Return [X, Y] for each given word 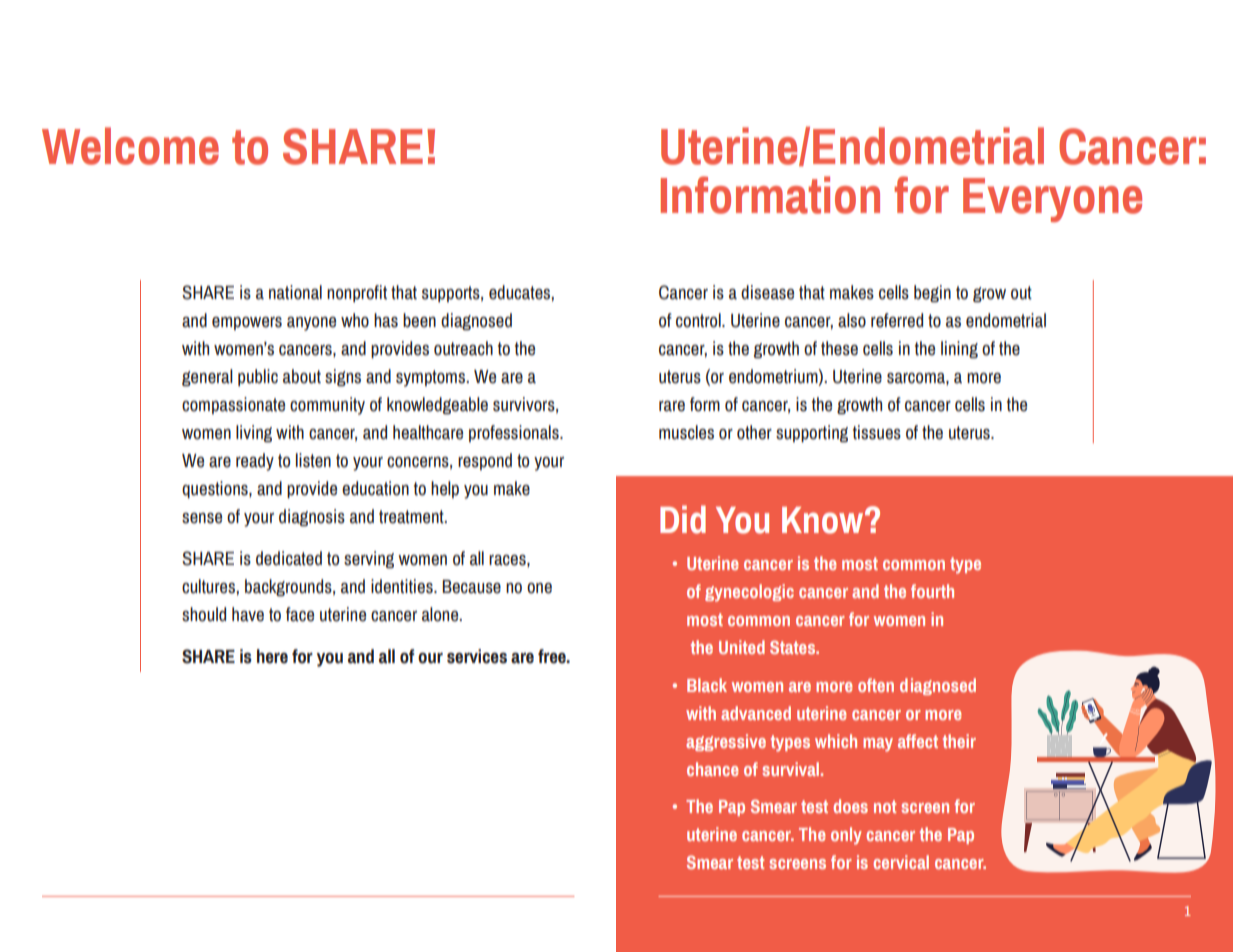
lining [959, 350]
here [272, 656]
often [876, 685]
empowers [247, 323]
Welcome [130, 146]
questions [216, 490]
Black [707, 685]
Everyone [1052, 200]
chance [713, 769]
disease [767, 292]
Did [683, 519]
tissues [877, 432]
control [699, 320]
